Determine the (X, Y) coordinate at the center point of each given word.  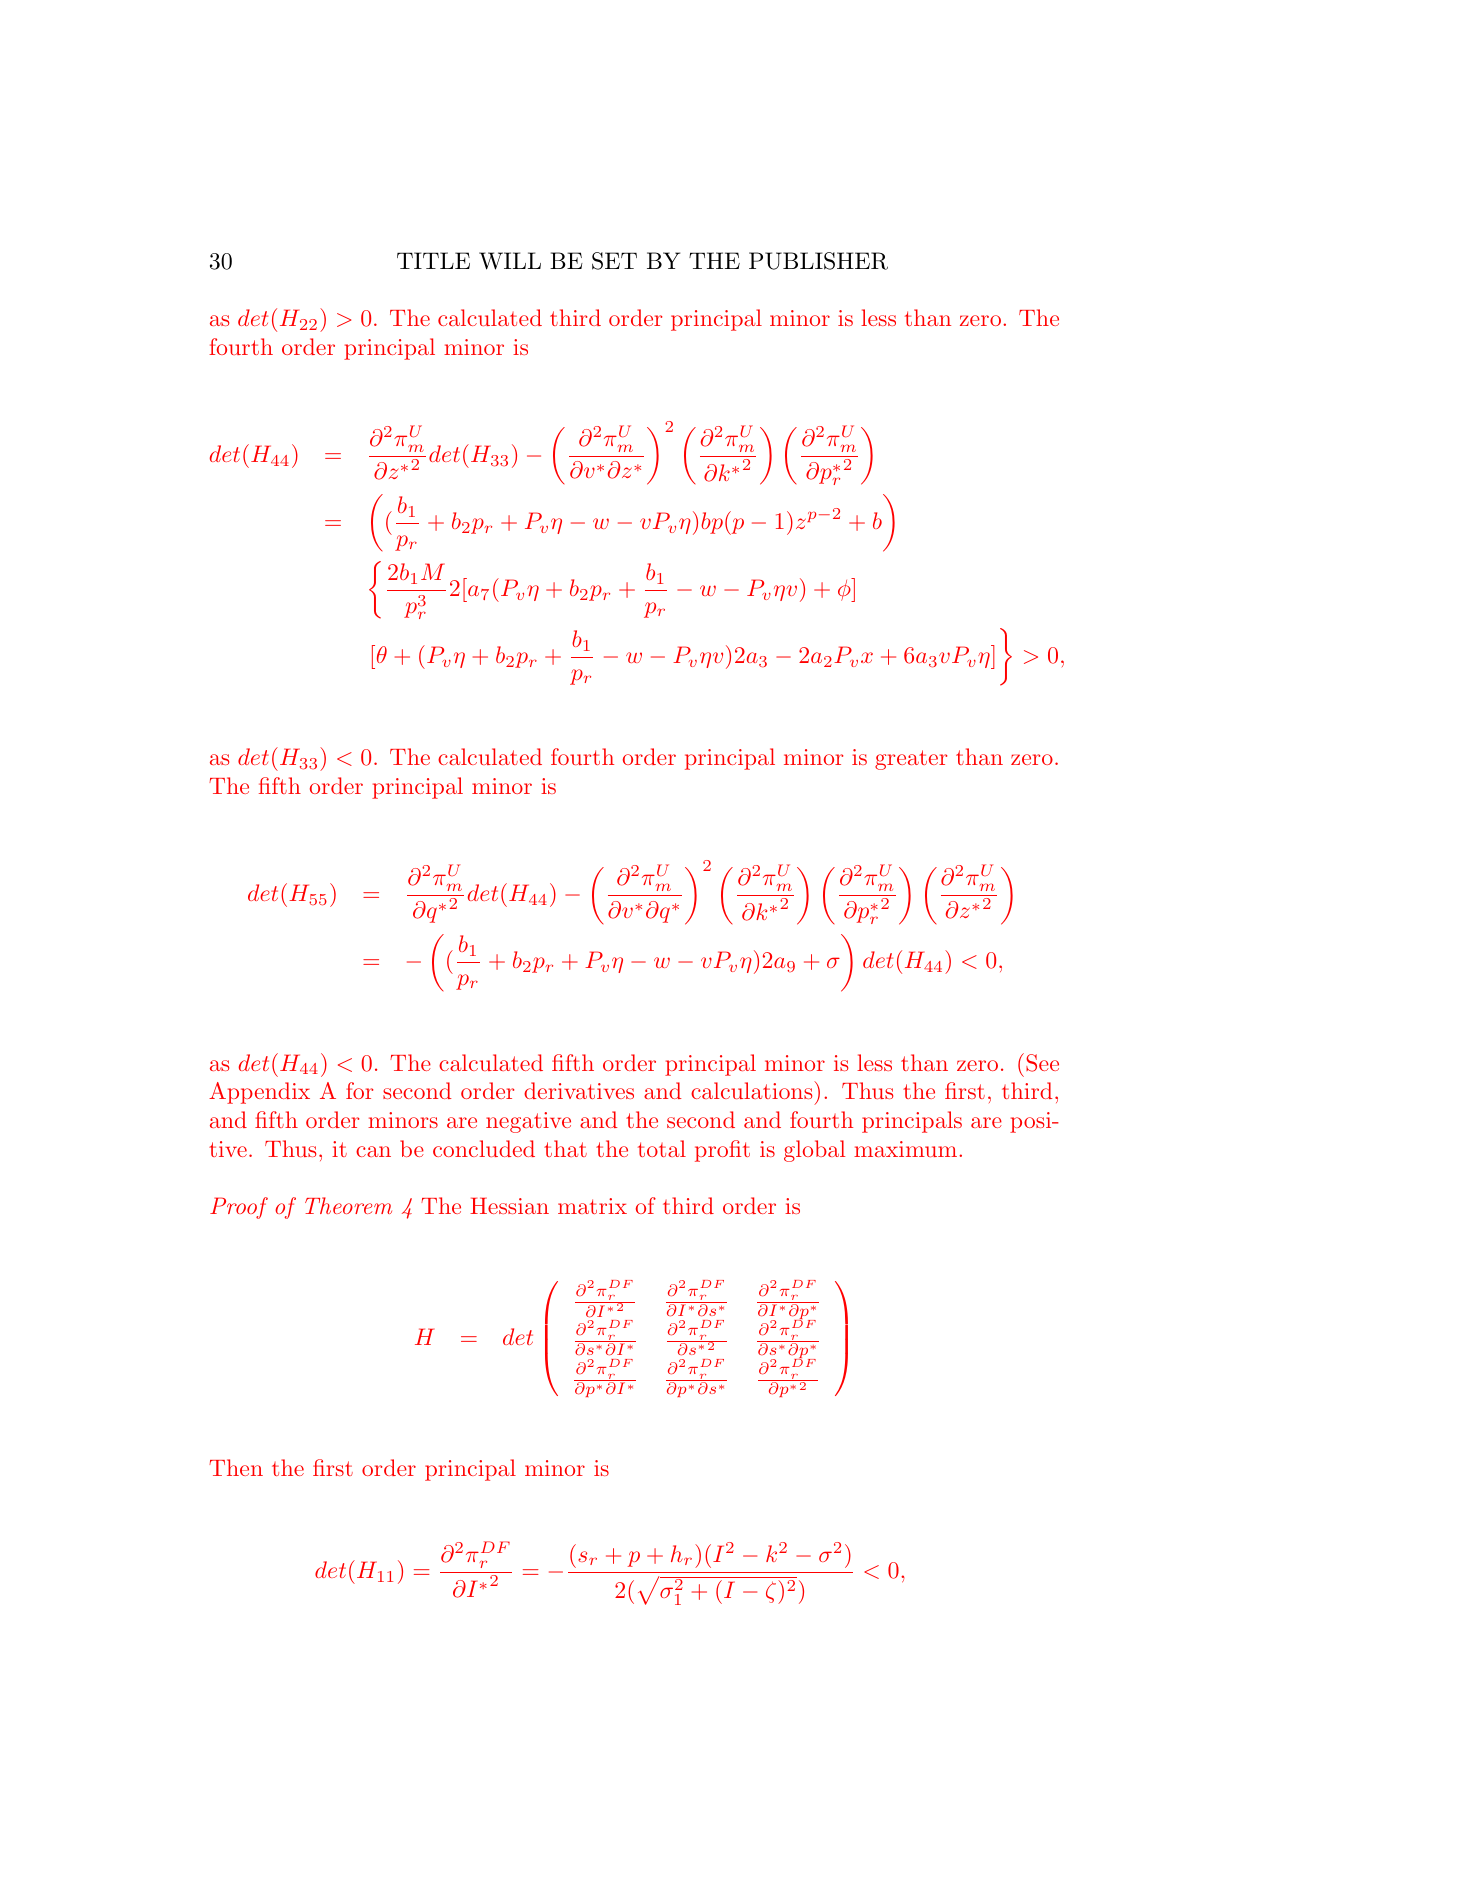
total (662, 1148)
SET (614, 261)
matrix (592, 1206)
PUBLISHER (818, 261)
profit (722, 1151)
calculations (751, 1090)
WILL (510, 261)
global (814, 1151)
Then (236, 1467)
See (1042, 1063)
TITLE (433, 260)
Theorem (348, 1205)
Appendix (259, 1093)
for (359, 1090)
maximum (905, 1149)
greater (911, 760)
